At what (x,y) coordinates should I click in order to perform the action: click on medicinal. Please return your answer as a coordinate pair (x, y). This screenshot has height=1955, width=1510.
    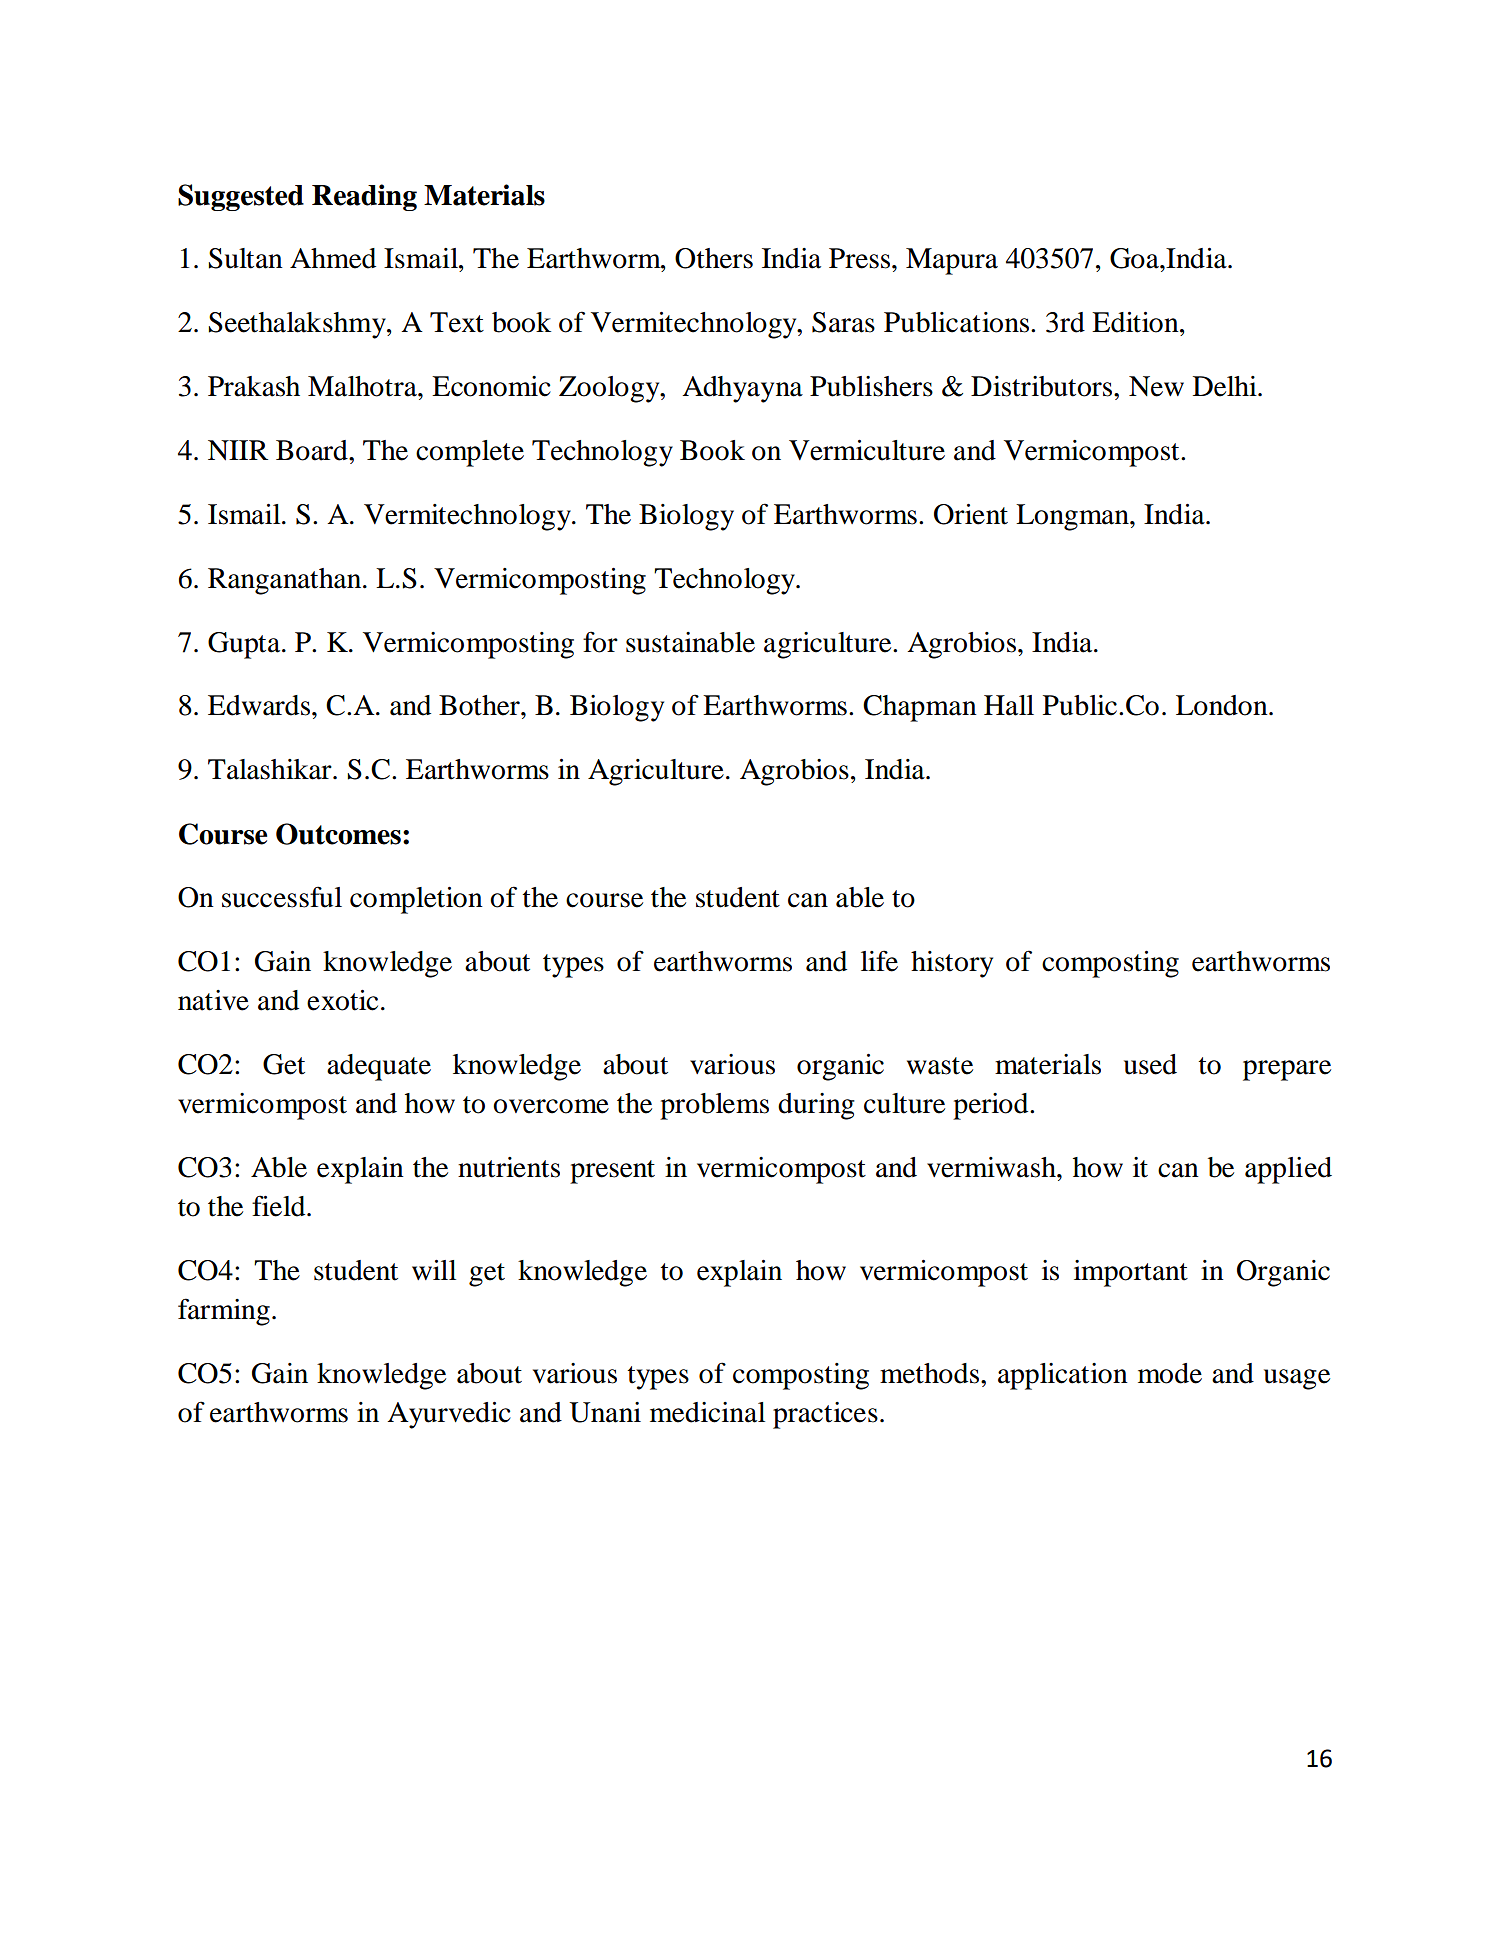
    Looking at the image, I should click on (707, 1412).
